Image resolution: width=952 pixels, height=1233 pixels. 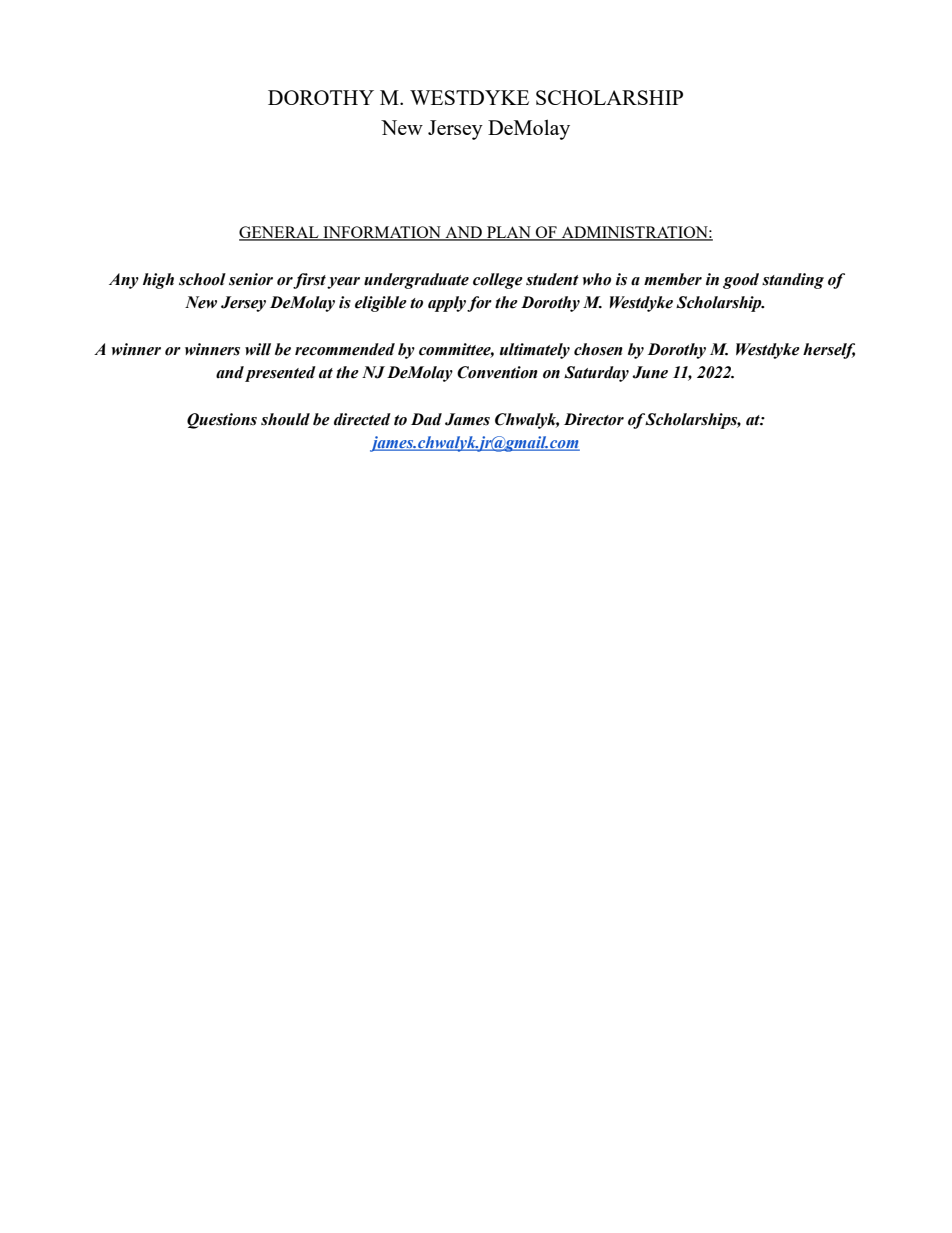 I want to click on good, so click(x=741, y=281).
